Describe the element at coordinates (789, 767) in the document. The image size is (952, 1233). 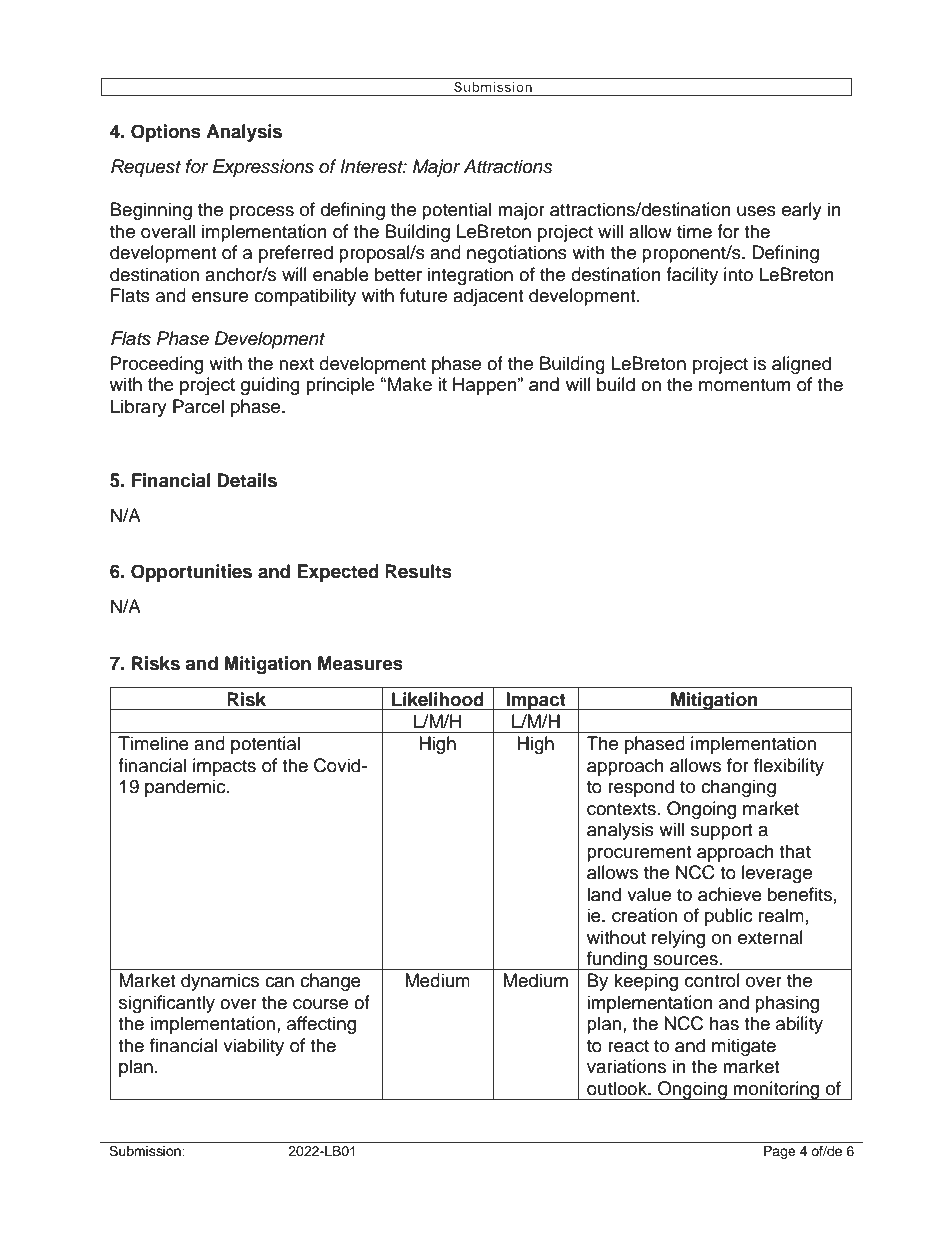
I see `flexibility` at that location.
